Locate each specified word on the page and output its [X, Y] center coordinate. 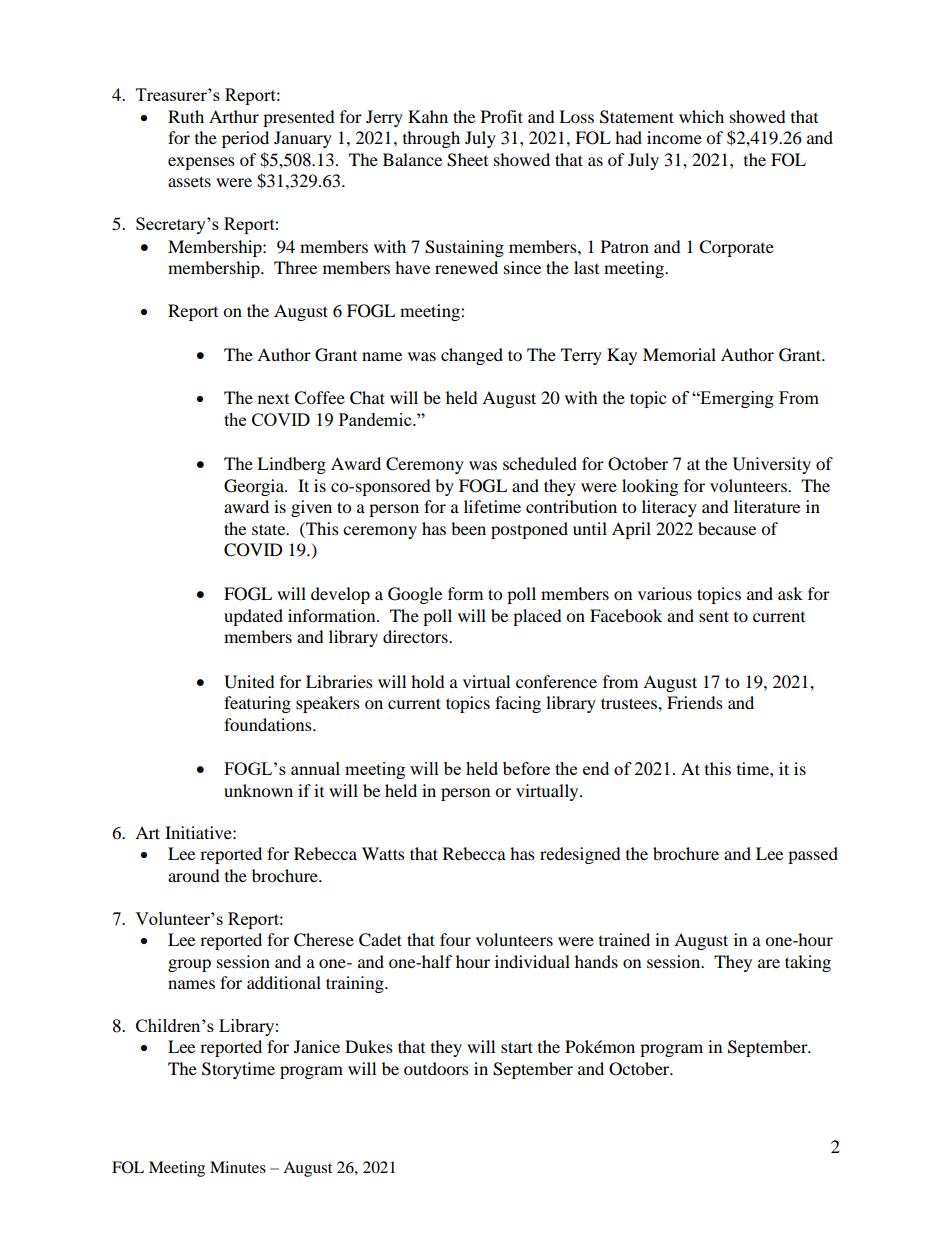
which [701, 116]
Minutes [238, 1167]
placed [537, 617]
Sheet [467, 160]
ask [790, 593]
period [245, 139]
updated [253, 617]
